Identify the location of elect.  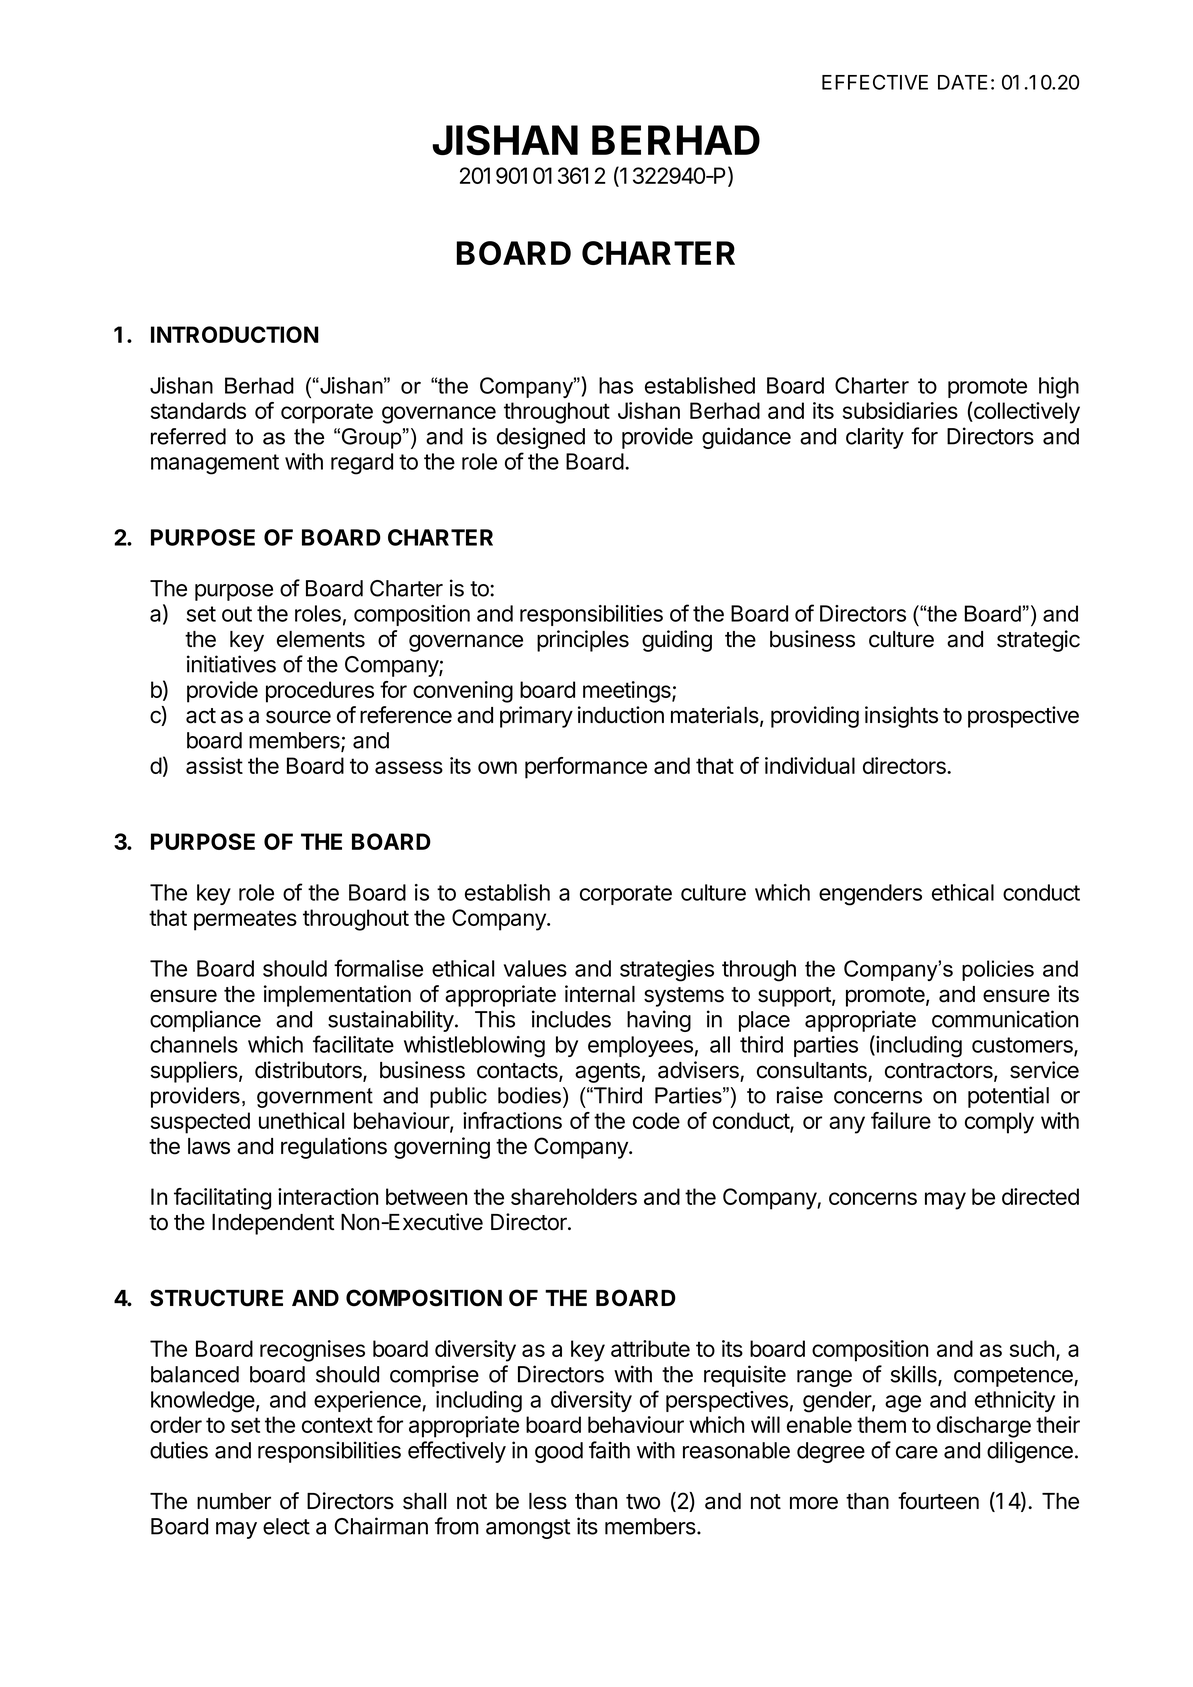
(286, 1526).
